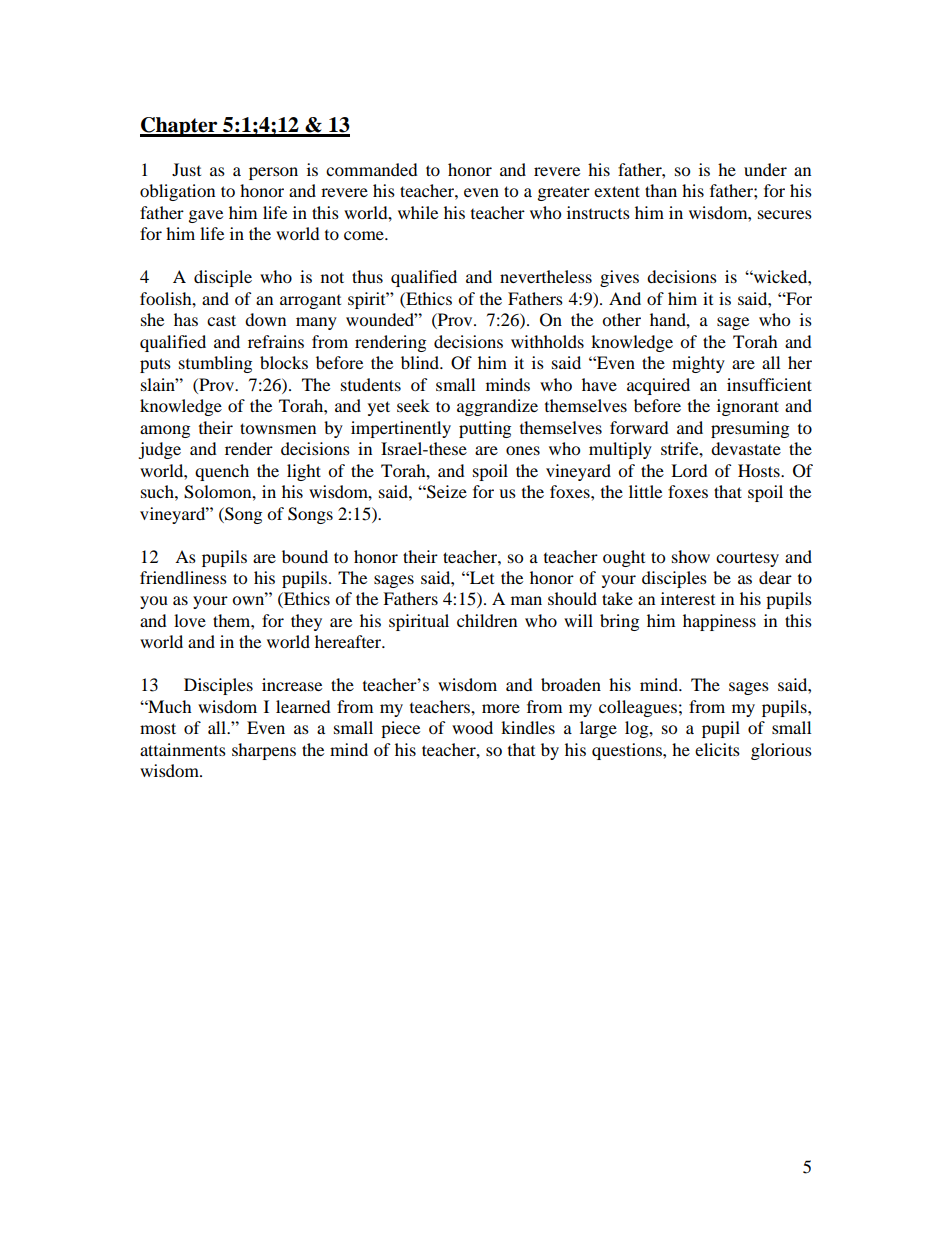 Image resolution: width=952 pixels, height=1233 pixels. Describe the element at coordinates (691, 556) in the screenshot. I see `show` at that location.
